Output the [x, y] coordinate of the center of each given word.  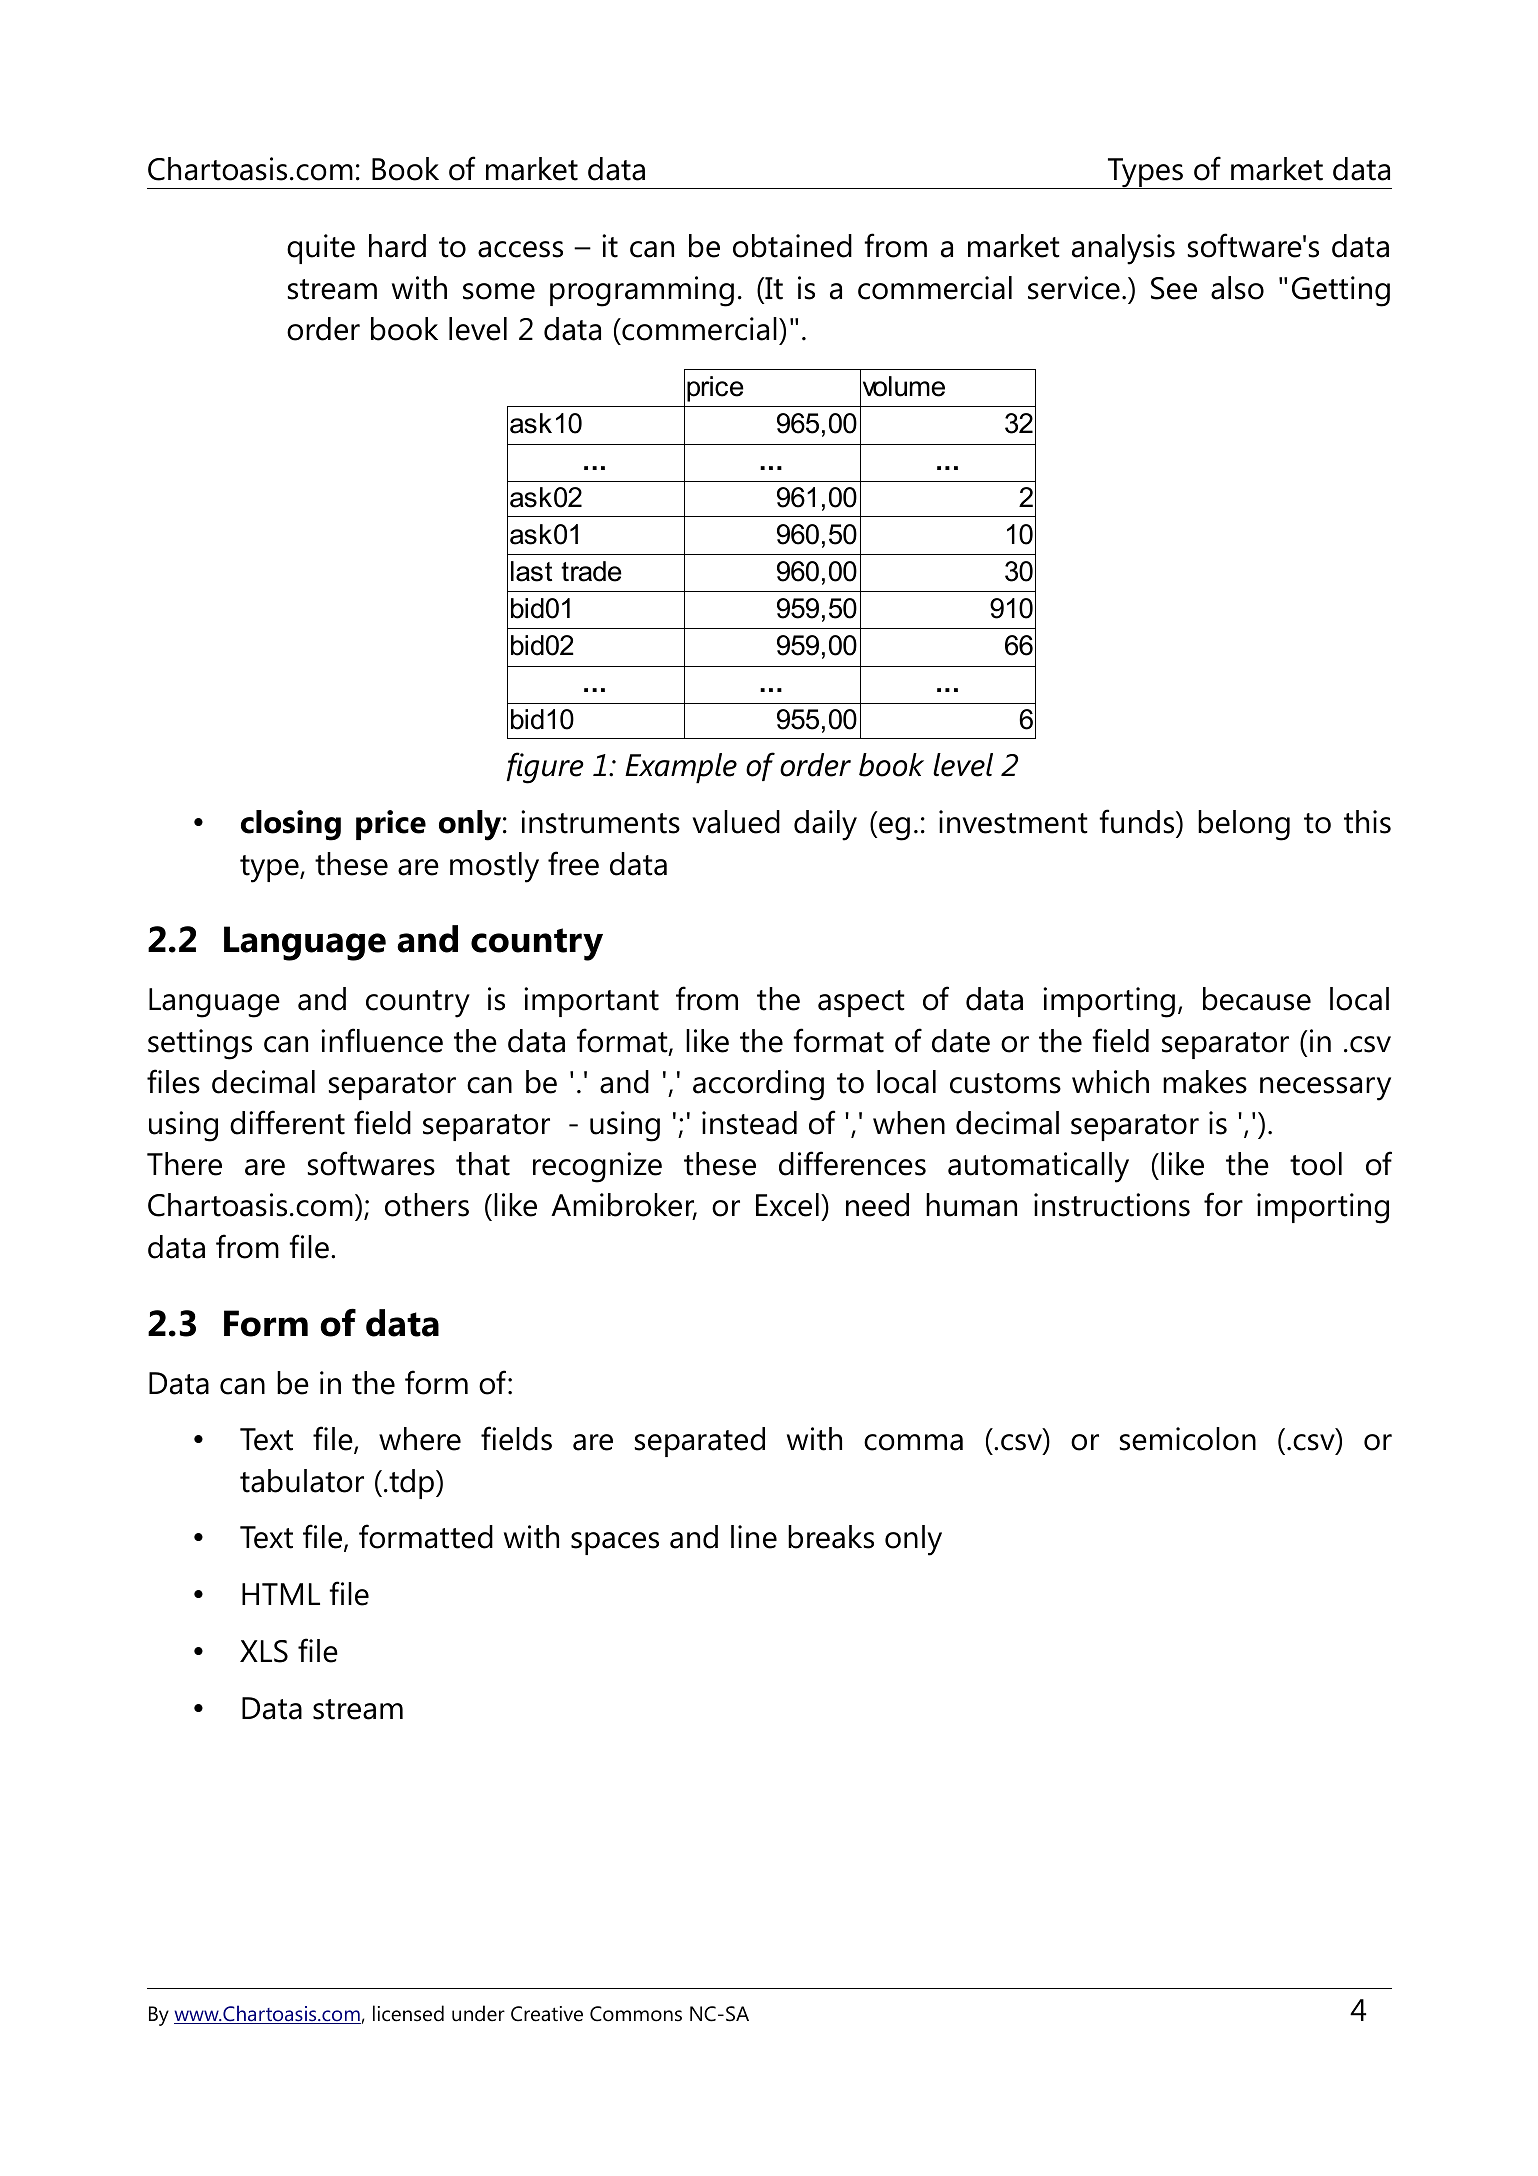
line [754, 1537]
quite [321, 249]
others [427, 1205]
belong [1244, 825]
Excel [787, 1205]
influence [382, 1040]
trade [591, 571]
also [1237, 288]
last [531, 571]
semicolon [1188, 1439]
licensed [408, 2013]
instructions [1112, 1205]
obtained [792, 246]
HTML [281, 1594]
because [1257, 999]
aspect [861, 1003]
